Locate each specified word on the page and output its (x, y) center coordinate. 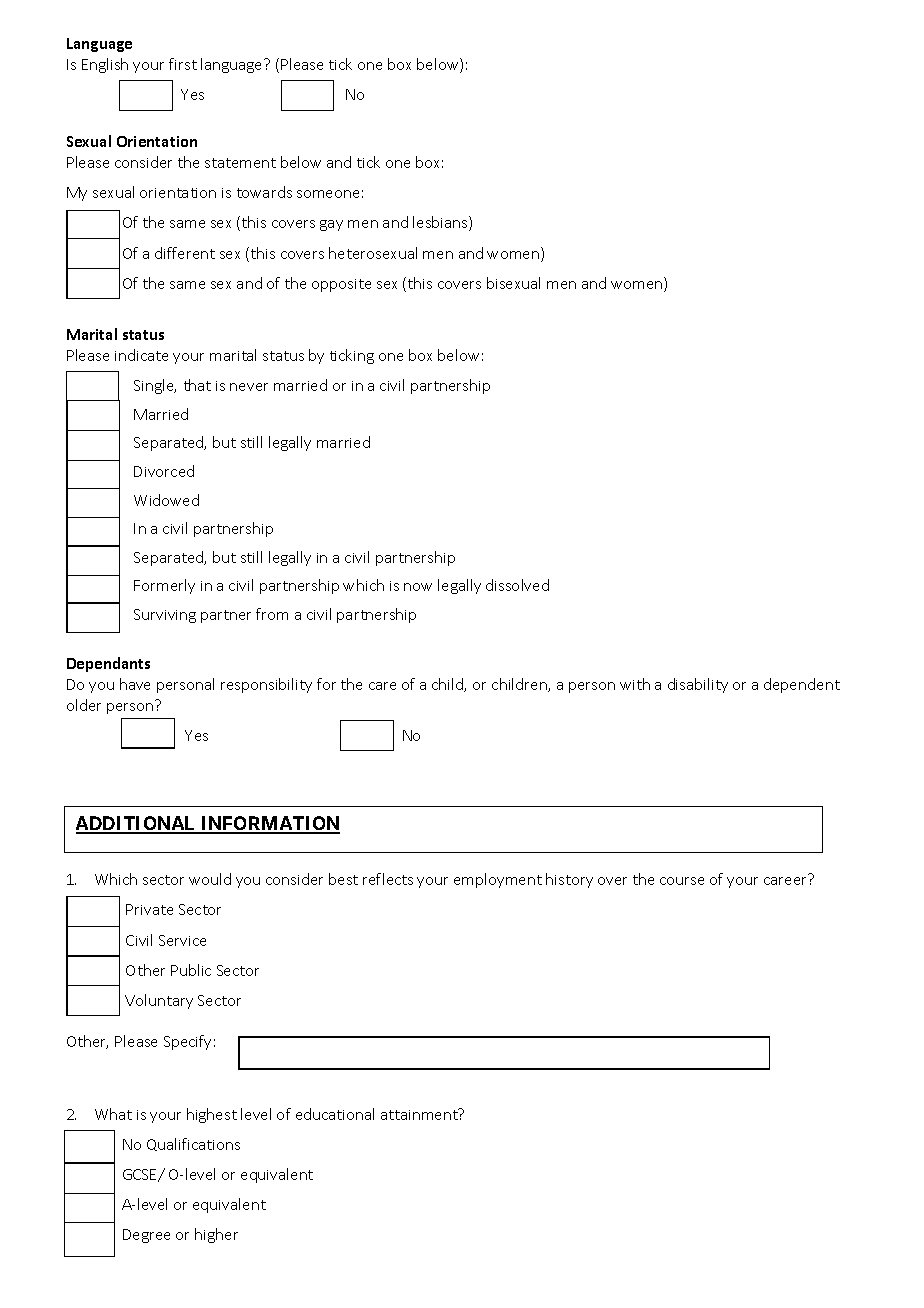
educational (335, 1114)
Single (155, 386)
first (183, 64)
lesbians (441, 223)
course (682, 881)
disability (698, 685)
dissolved (517, 585)
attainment (420, 1114)
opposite (341, 285)
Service (182, 940)
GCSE (141, 1175)
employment (498, 880)
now (418, 587)
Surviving (165, 616)
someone (328, 194)
